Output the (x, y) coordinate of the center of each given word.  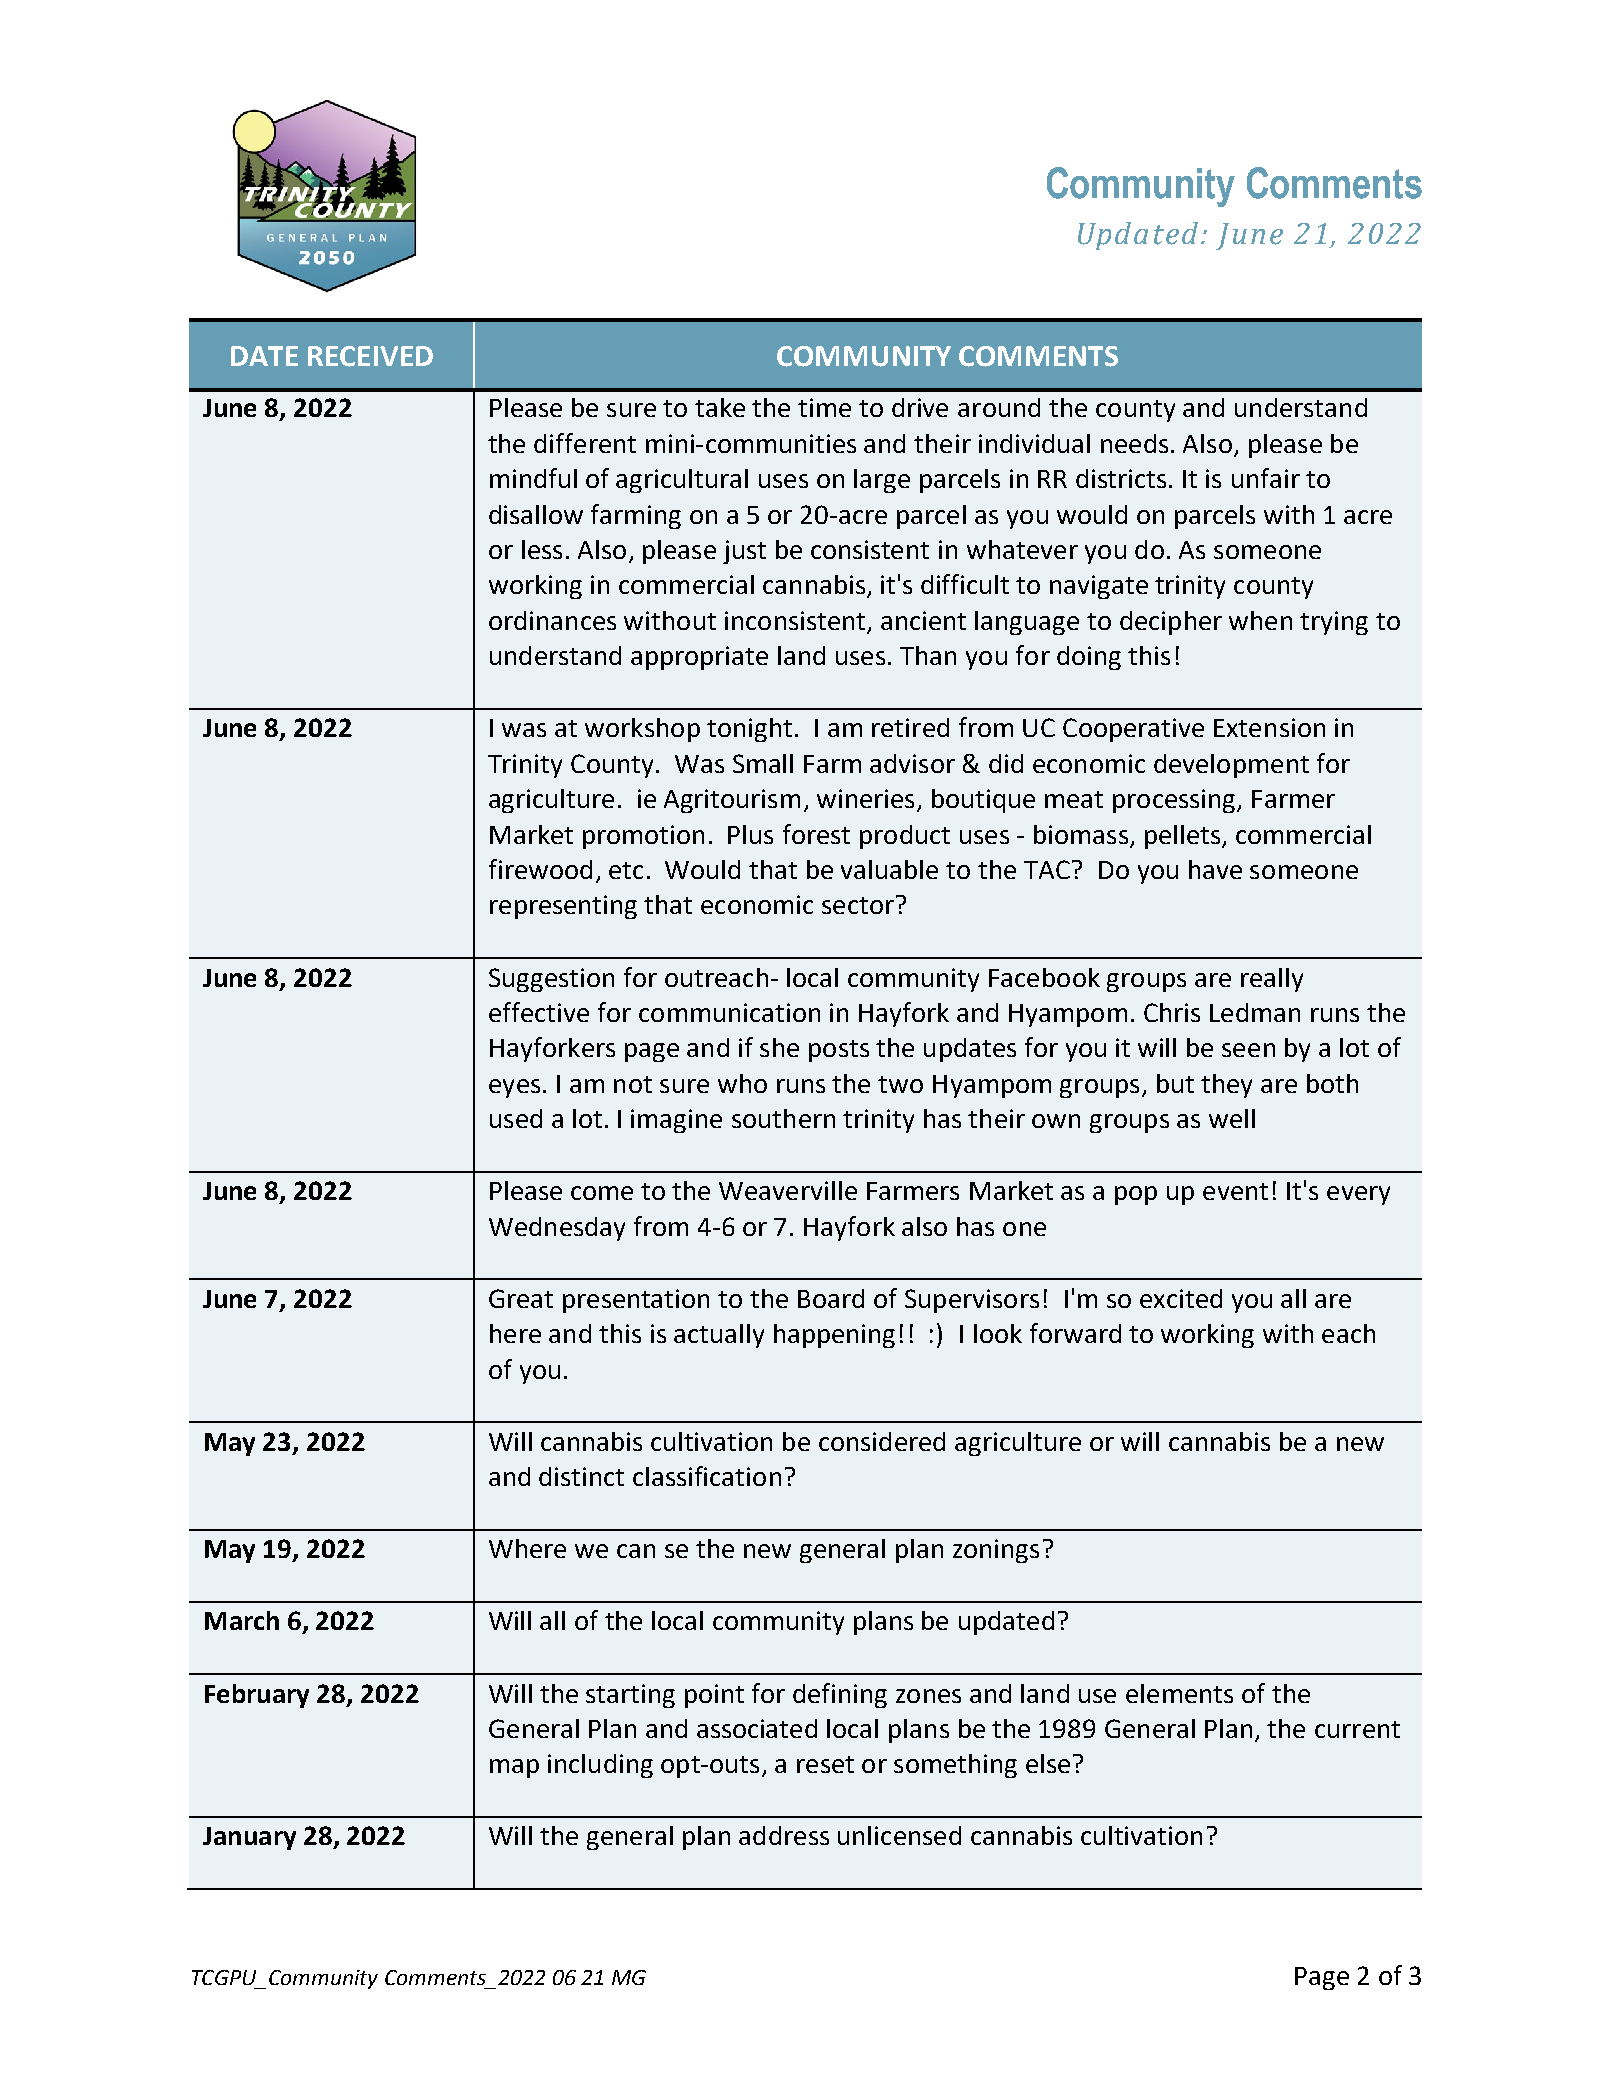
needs (1134, 443)
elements (1179, 1693)
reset (825, 1764)
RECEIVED (370, 356)
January (249, 1838)
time (824, 407)
